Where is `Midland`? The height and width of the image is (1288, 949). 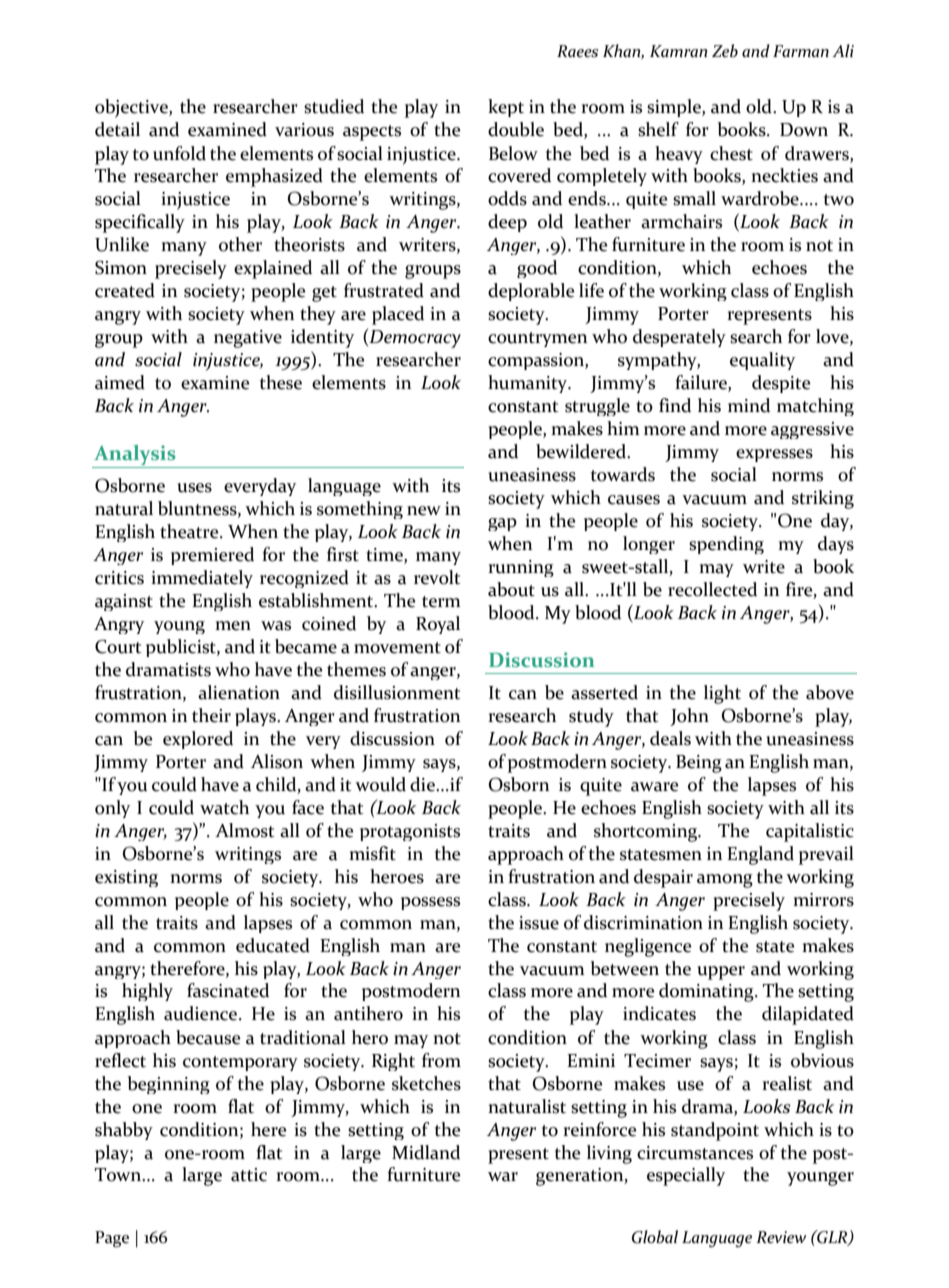 Midland is located at coordinates (426, 1152).
